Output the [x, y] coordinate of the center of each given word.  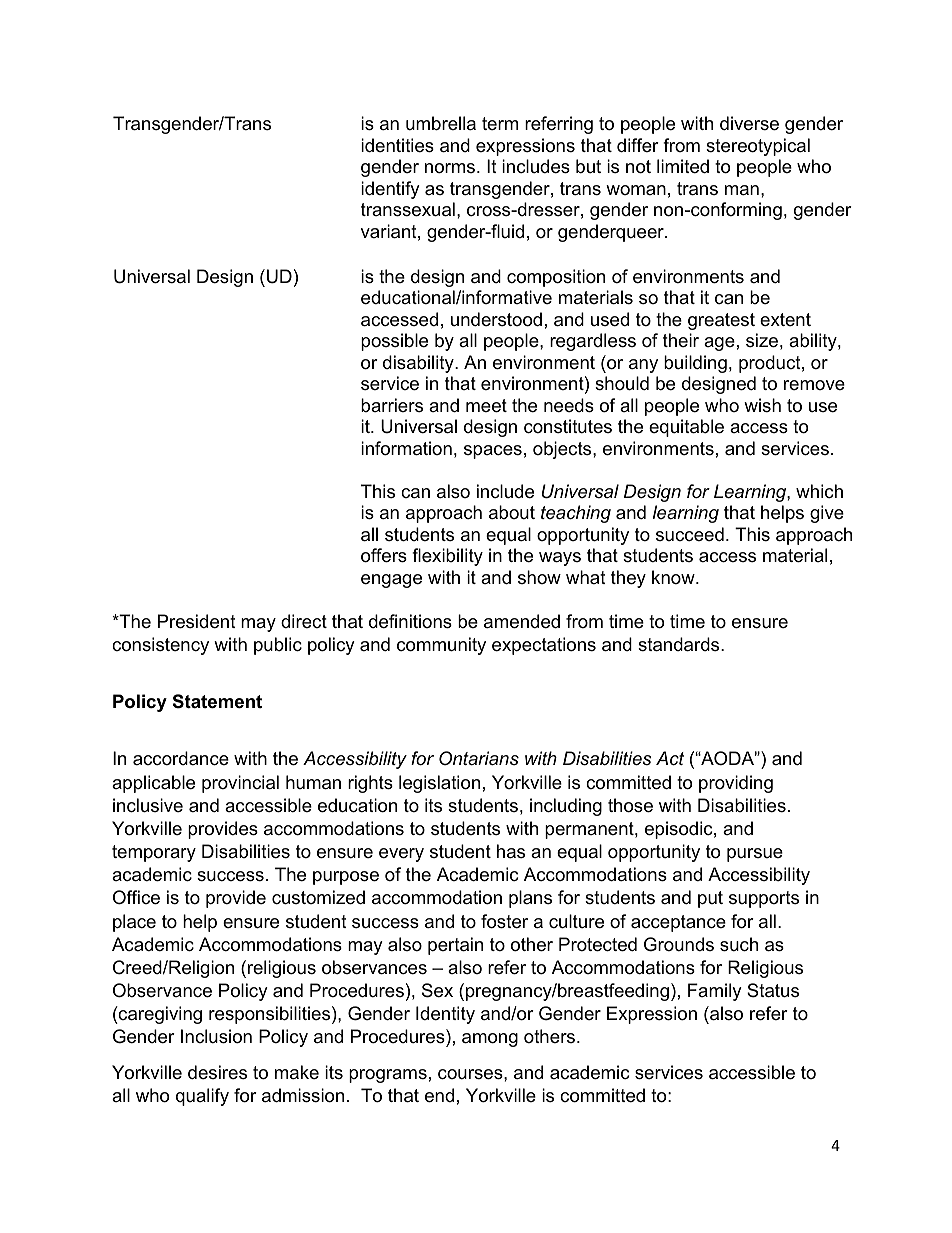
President [197, 621]
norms [451, 168]
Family [715, 992]
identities [397, 145]
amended [522, 621]
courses [471, 1074]
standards [680, 644]
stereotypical [758, 147]
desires [217, 1072]
